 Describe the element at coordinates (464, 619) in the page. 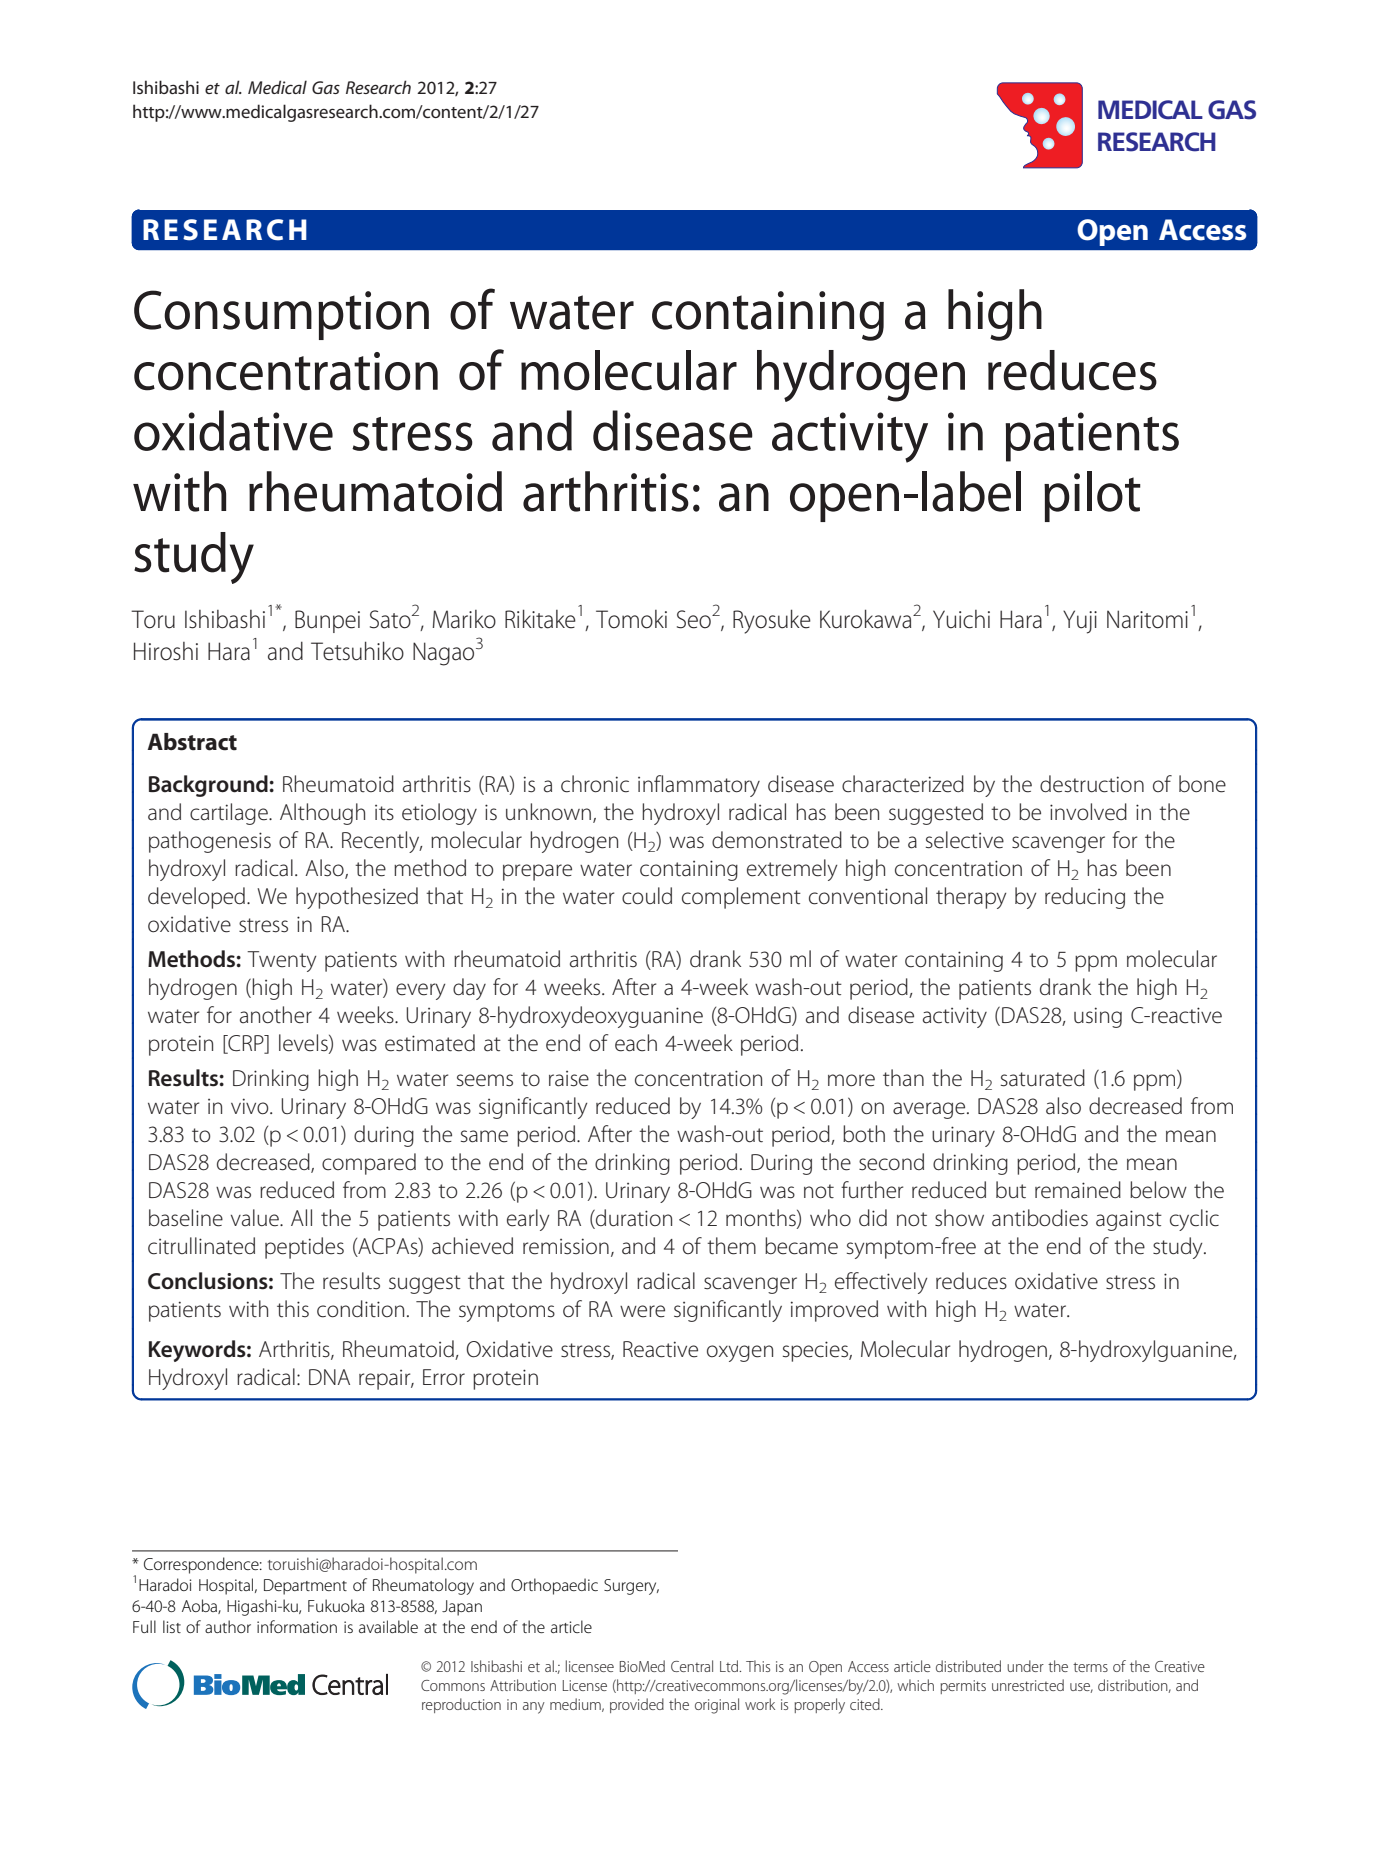

I see `Mariko` at that location.
